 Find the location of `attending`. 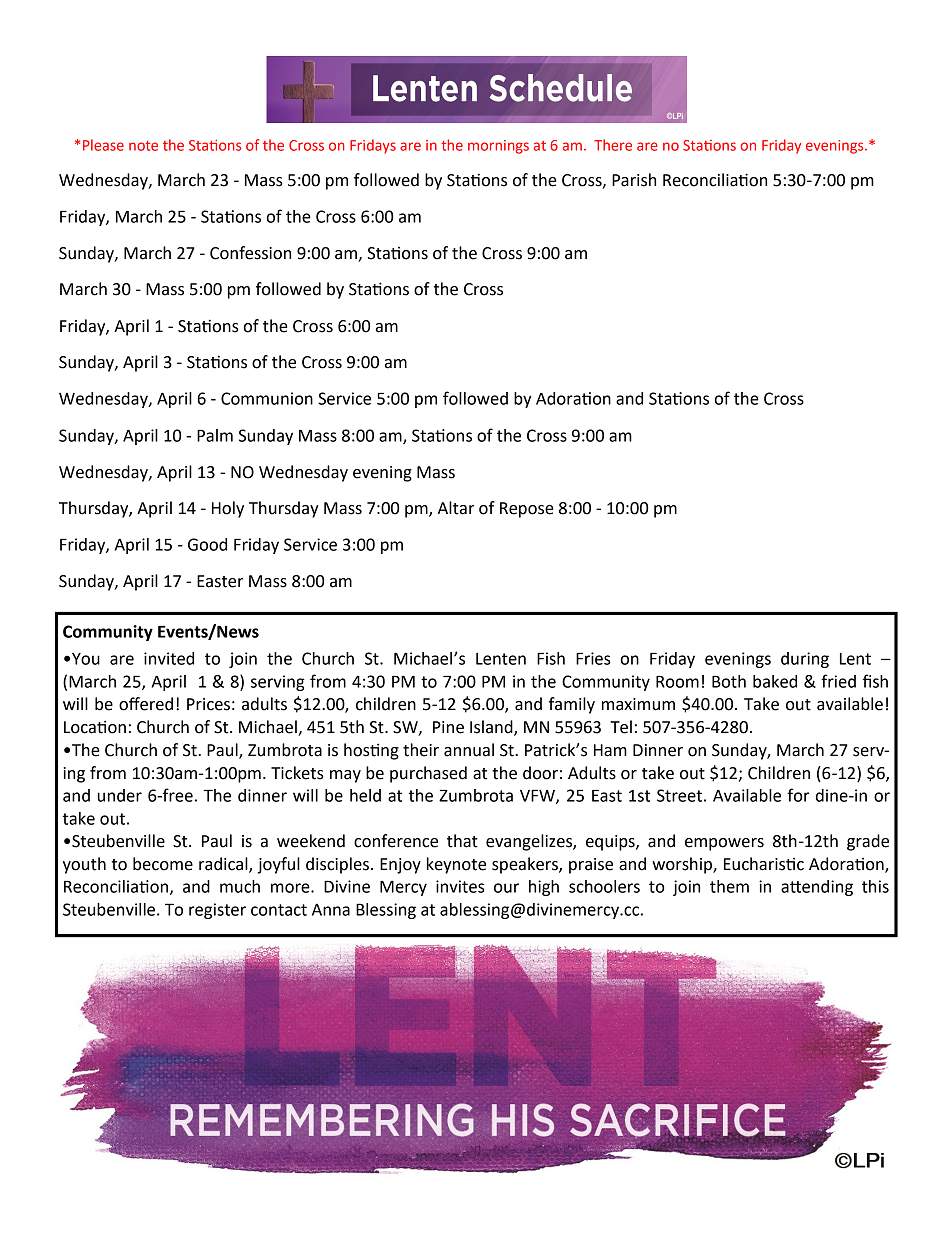

attending is located at coordinates (817, 888).
